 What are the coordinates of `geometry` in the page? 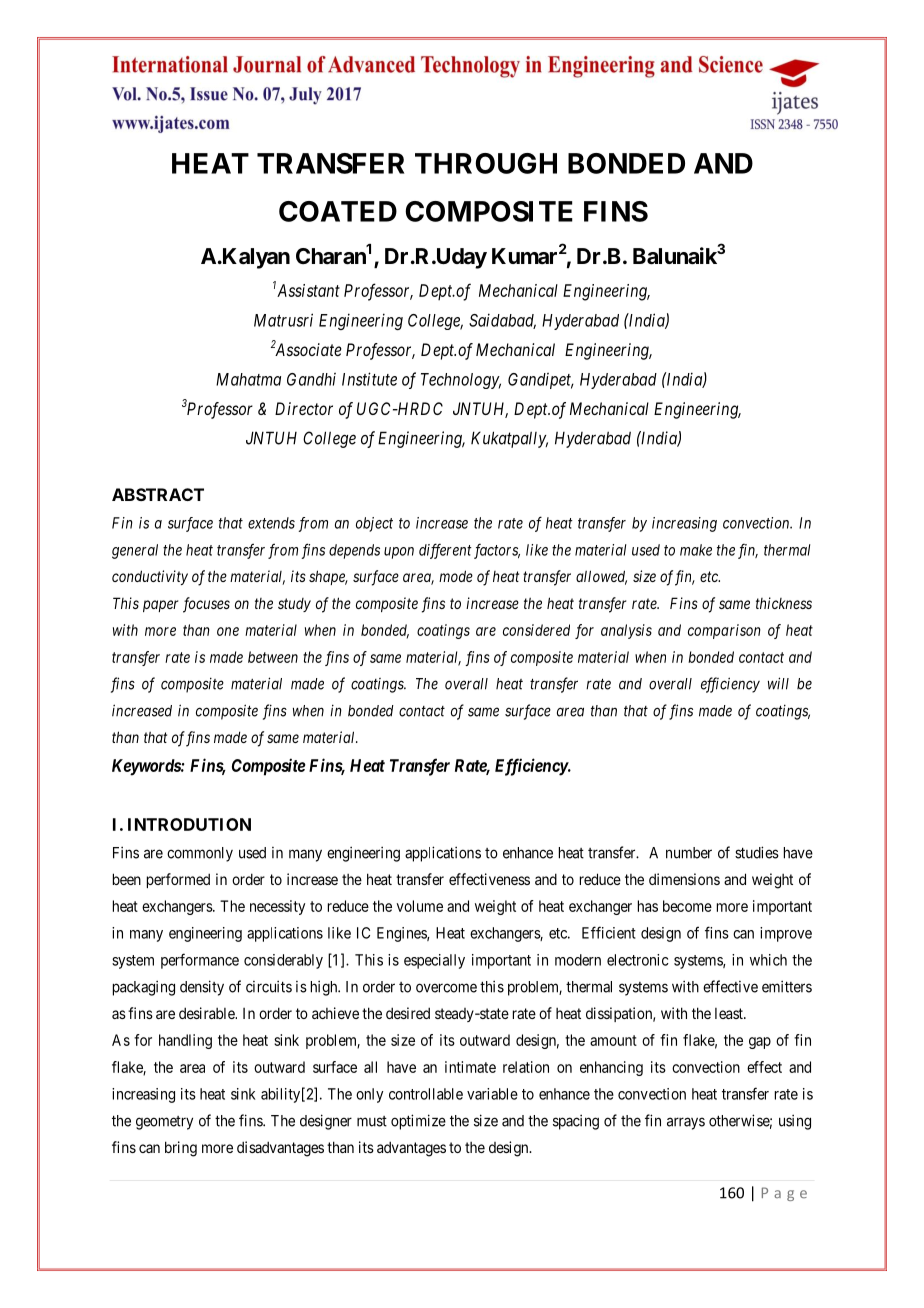 It's located at (164, 1123).
